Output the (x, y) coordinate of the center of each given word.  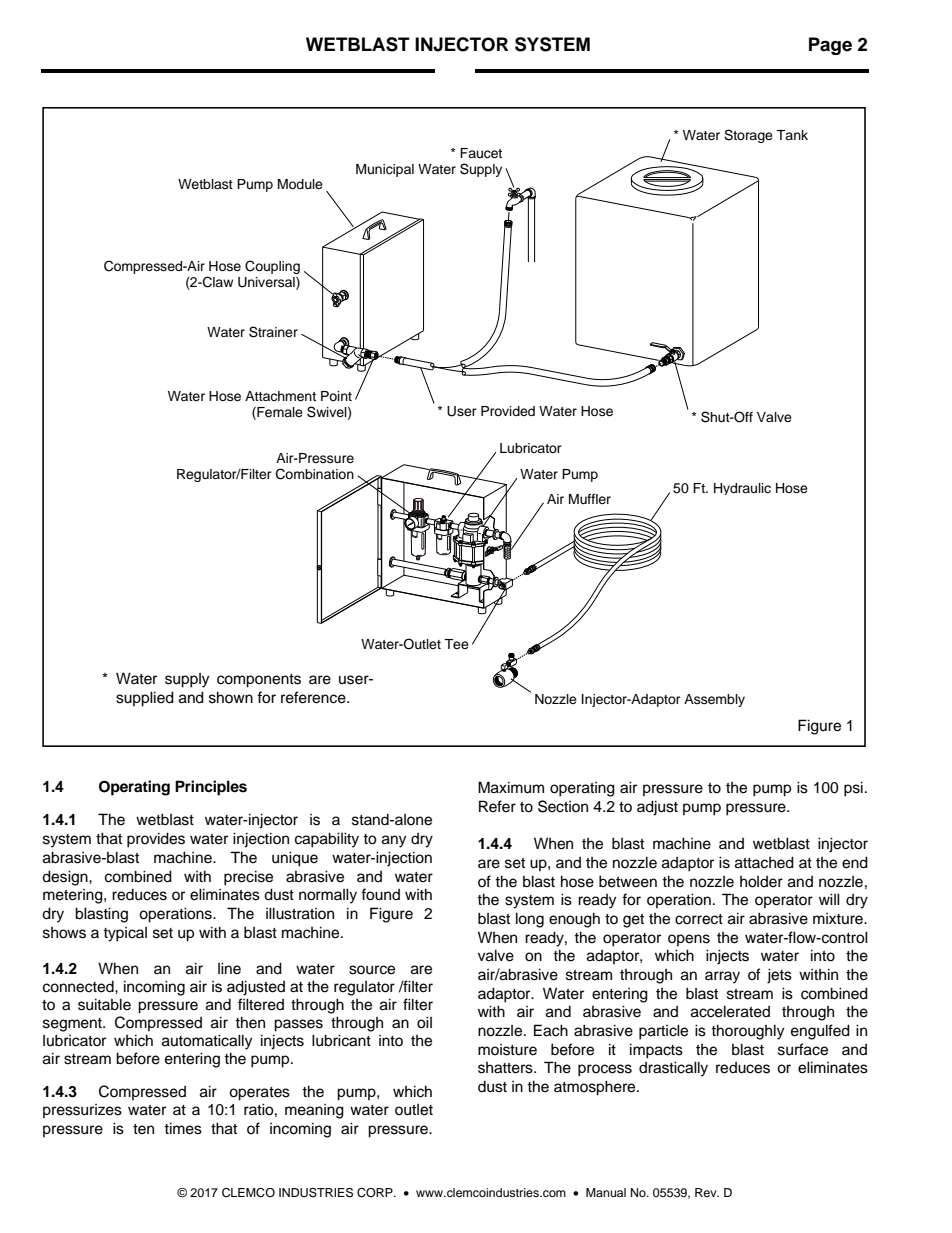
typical (125, 934)
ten (143, 1129)
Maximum (511, 787)
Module (300, 184)
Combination (315, 474)
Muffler (590, 499)
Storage (748, 136)
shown (231, 697)
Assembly (714, 700)
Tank (792, 135)
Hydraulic (742, 489)
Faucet (481, 153)
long (530, 920)
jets (779, 976)
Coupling (272, 267)
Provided (508, 411)
